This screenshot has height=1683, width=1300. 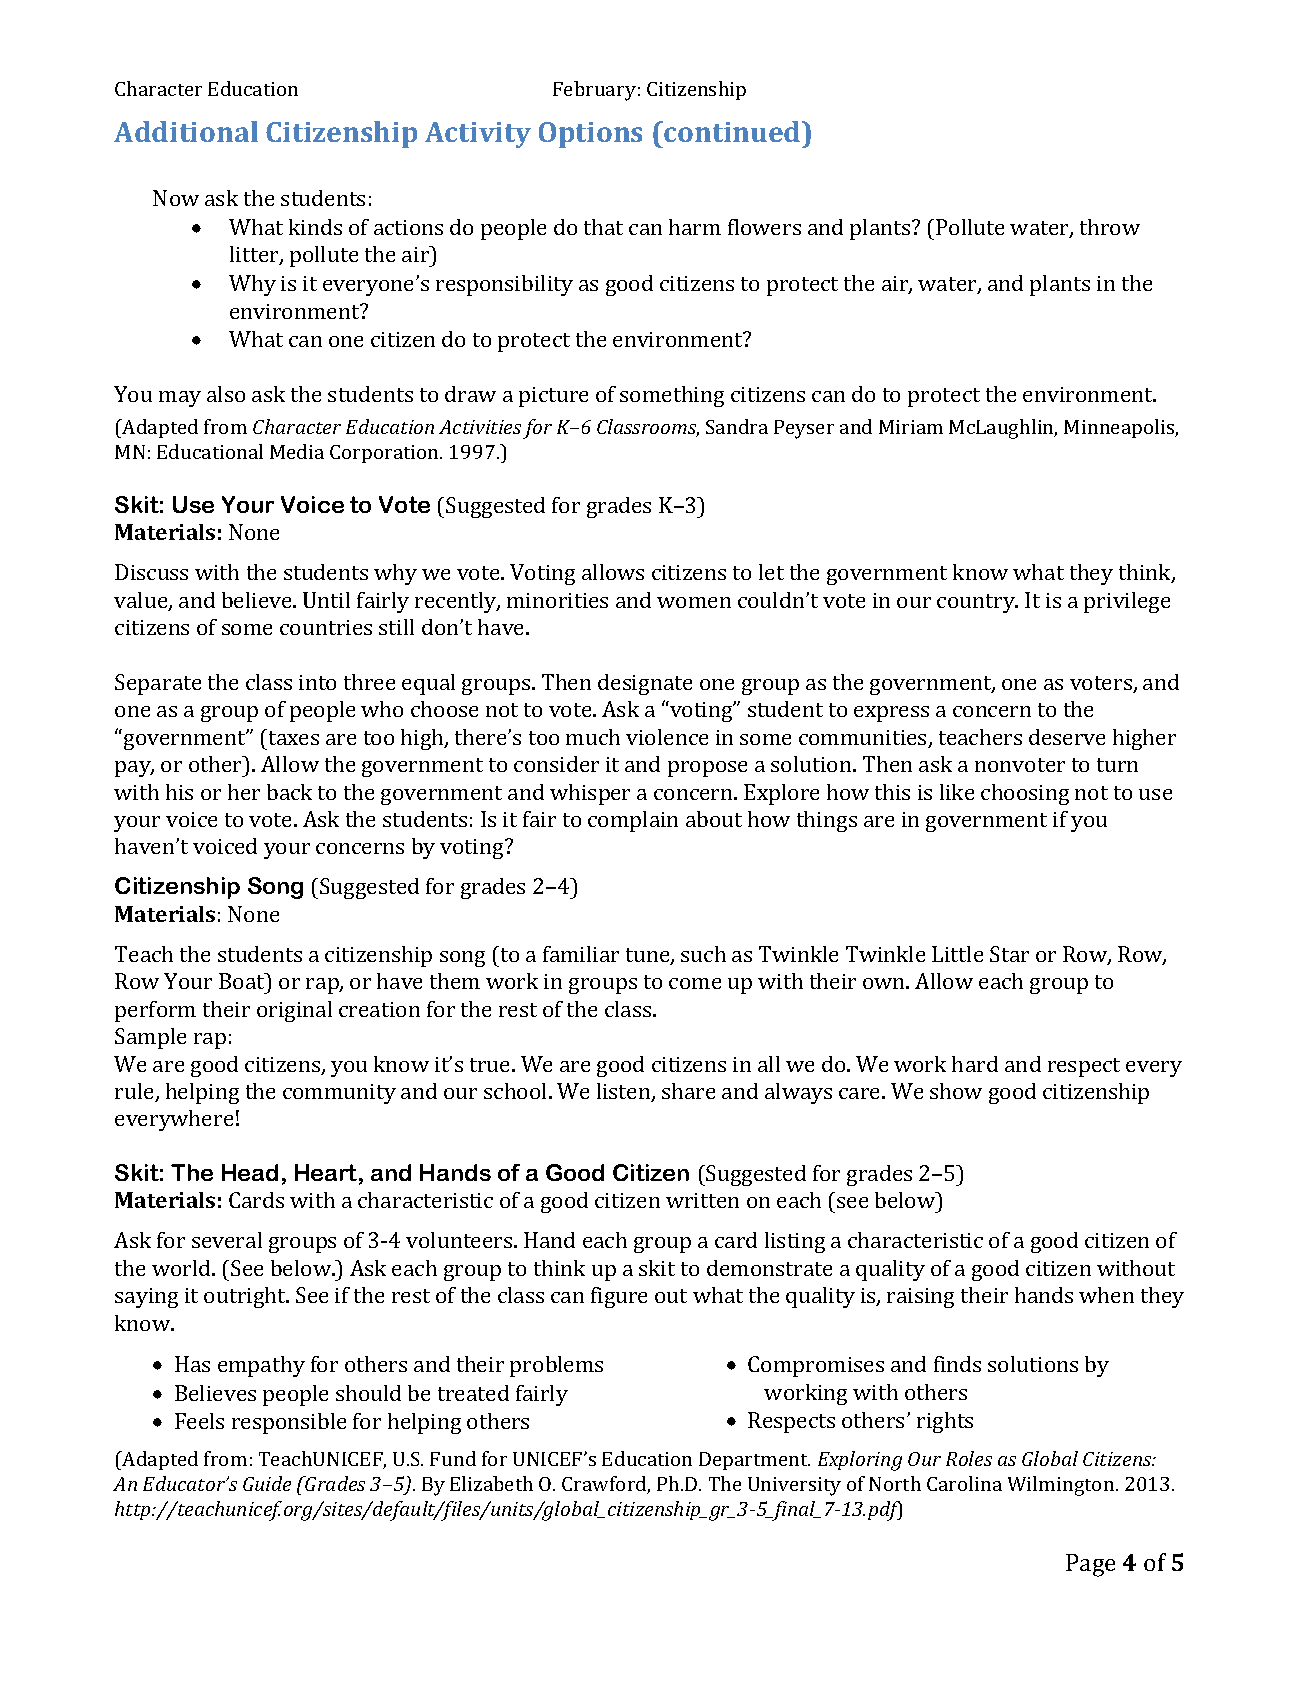 I want to click on Carolina, so click(x=964, y=1483).
